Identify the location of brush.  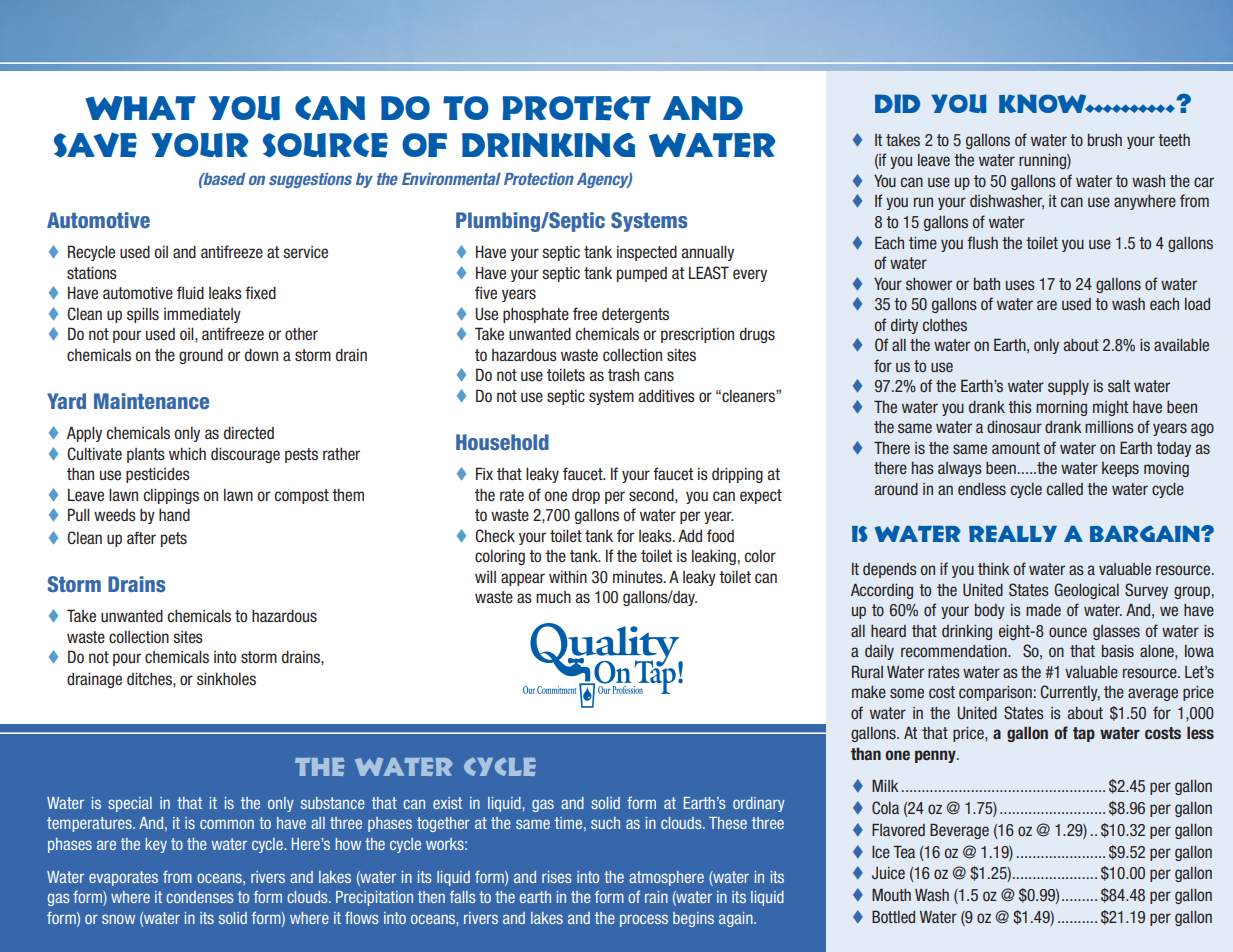
(1105, 140).
